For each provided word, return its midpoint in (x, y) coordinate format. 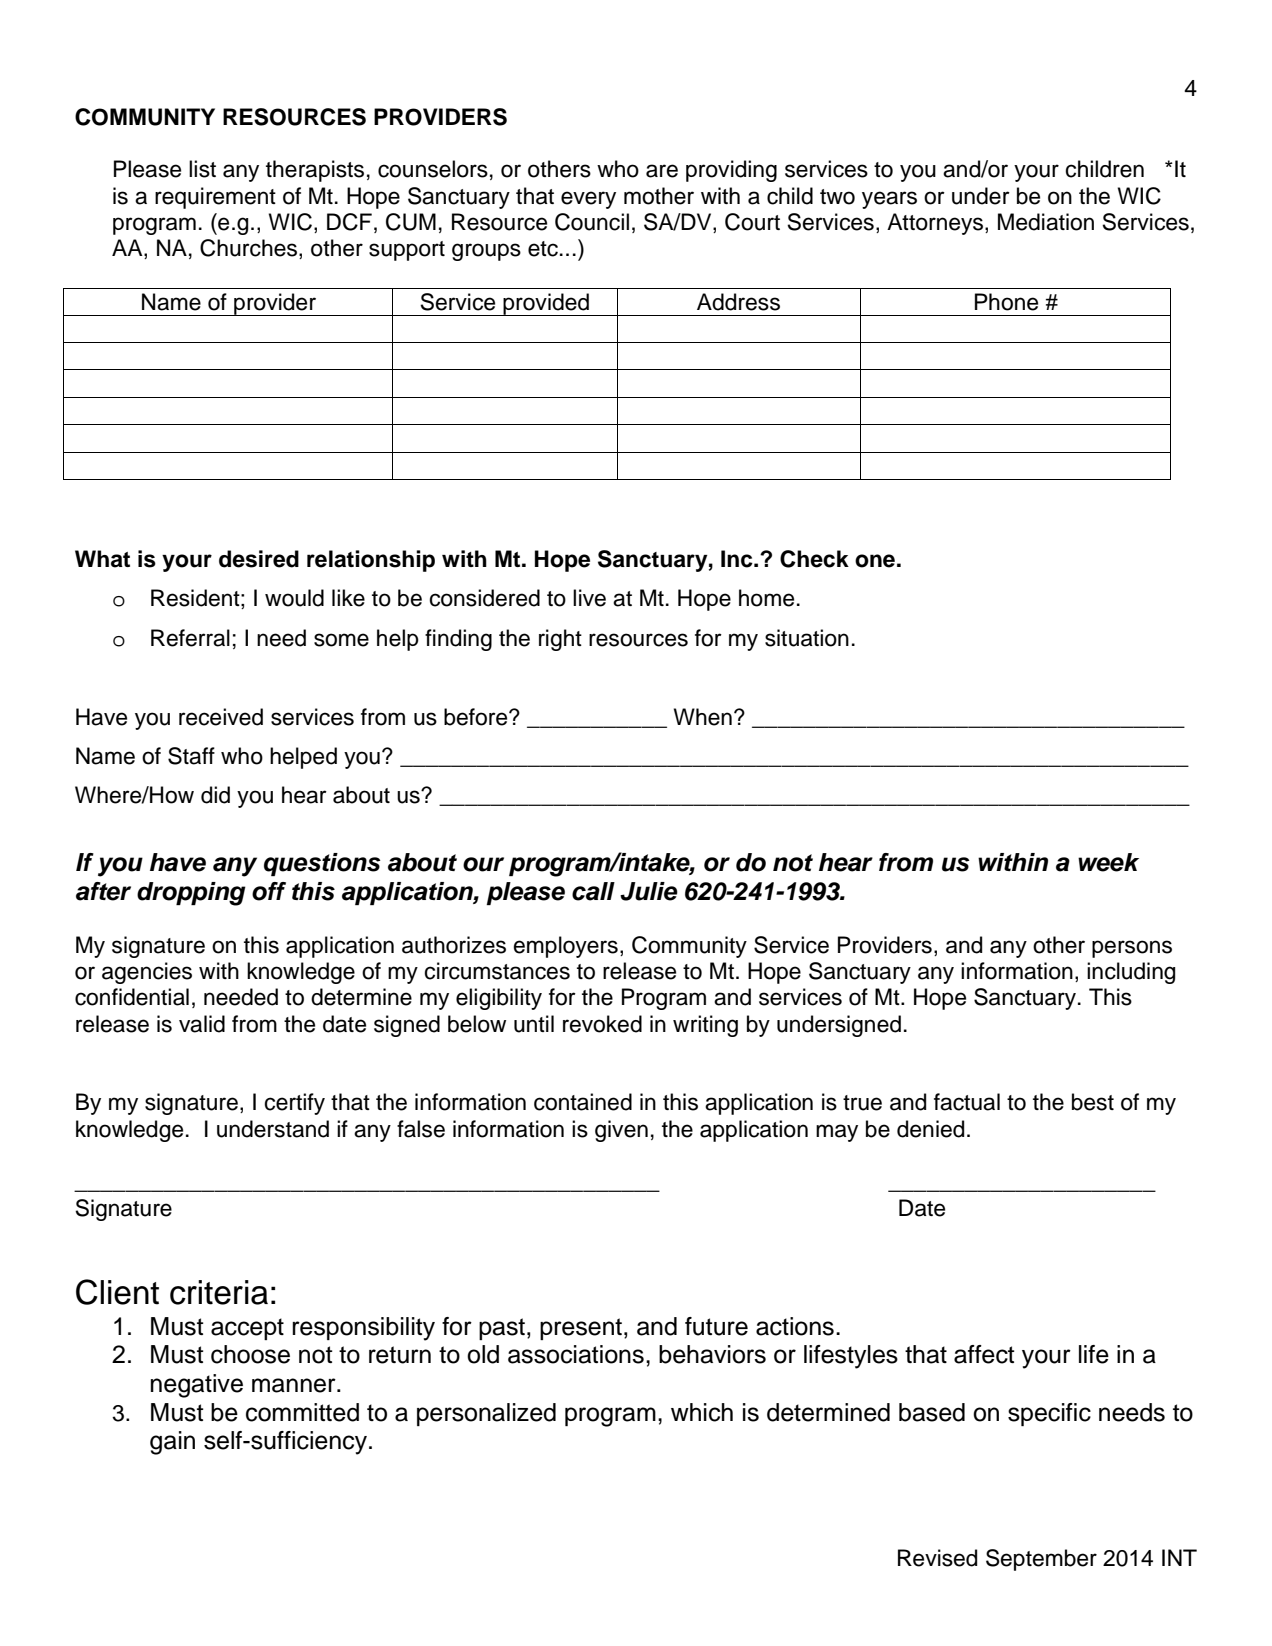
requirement (215, 198)
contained (583, 1102)
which (702, 1412)
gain (172, 1443)
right (560, 640)
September (1041, 1560)
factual (967, 1102)
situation (807, 638)
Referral (190, 638)
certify (294, 1104)
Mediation (1046, 222)
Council (592, 222)
